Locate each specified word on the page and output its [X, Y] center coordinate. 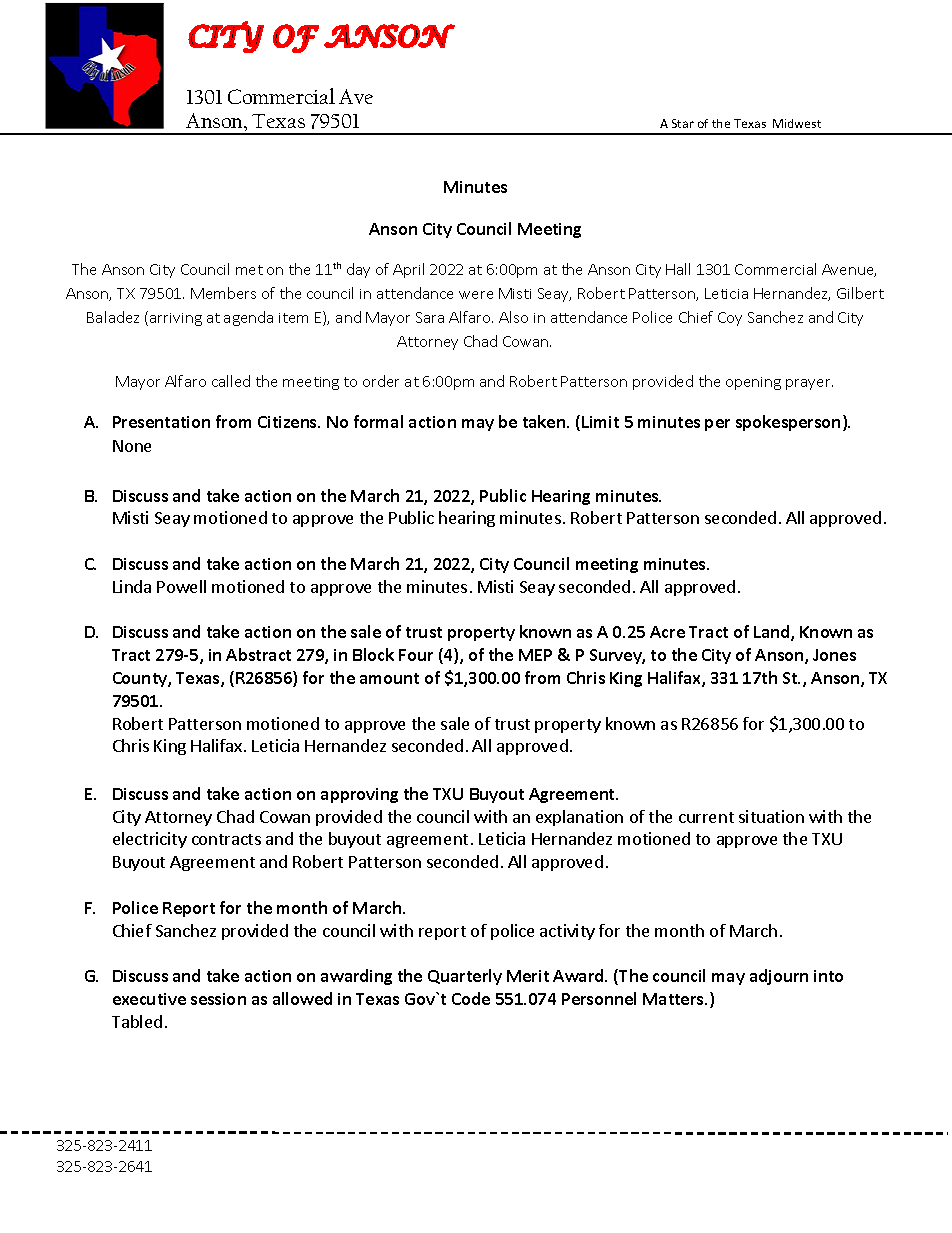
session [218, 999]
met [249, 270]
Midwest [797, 123]
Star [683, 123]
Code [471, 998]
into [828, 976]
